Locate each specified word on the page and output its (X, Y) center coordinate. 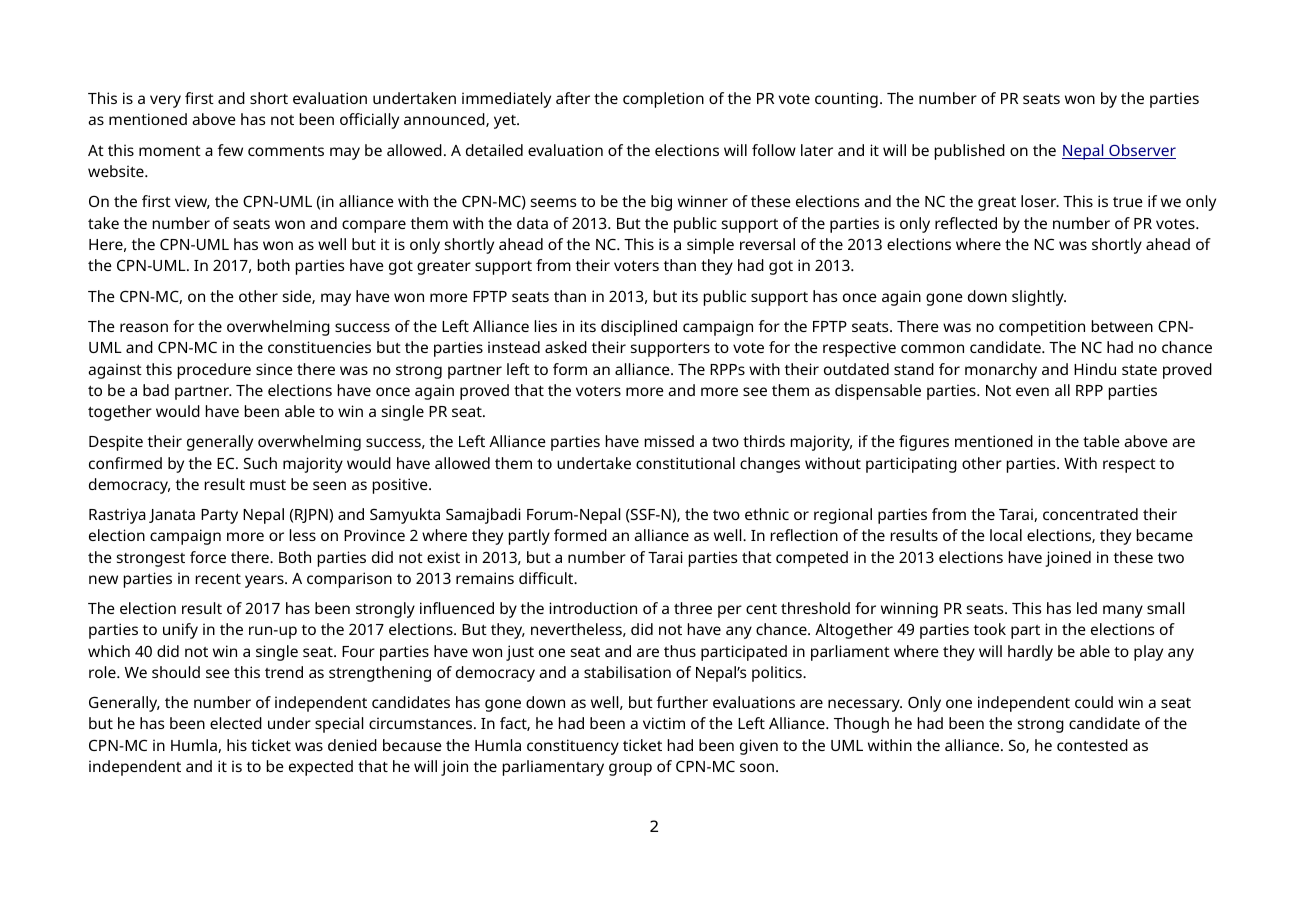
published (970, 152)
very (165, 101)
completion (663, 100)
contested (1092, 745)
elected (236, 723)
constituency (573, 747)
